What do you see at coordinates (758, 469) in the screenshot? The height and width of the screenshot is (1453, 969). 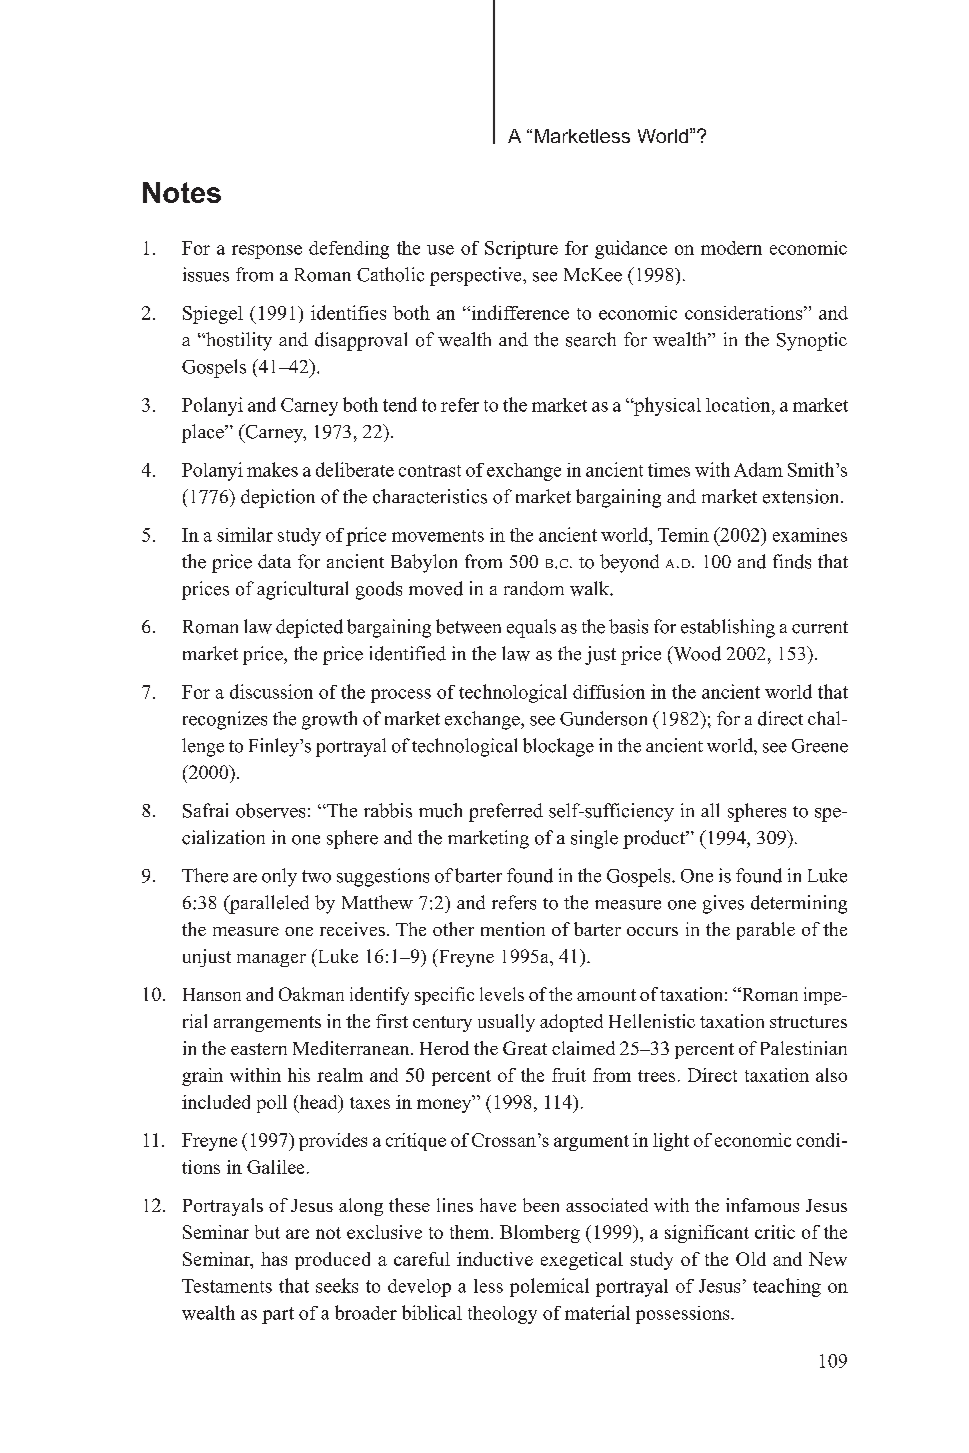 I see `Adam` at bounding box center [758, 469].
